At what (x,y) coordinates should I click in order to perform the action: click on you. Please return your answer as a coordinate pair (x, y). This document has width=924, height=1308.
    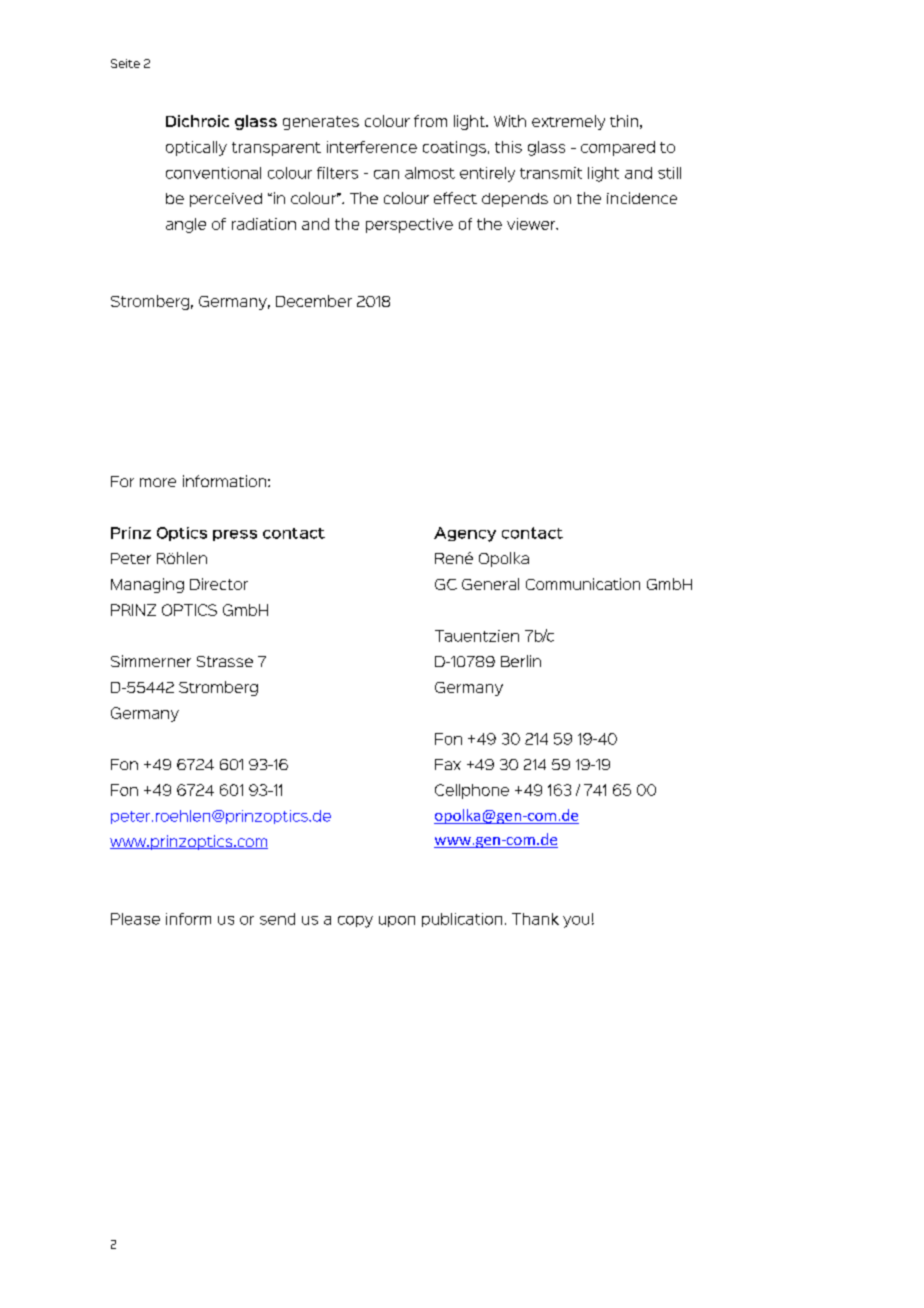
    Looking at the image, I should click on (576, 922).
